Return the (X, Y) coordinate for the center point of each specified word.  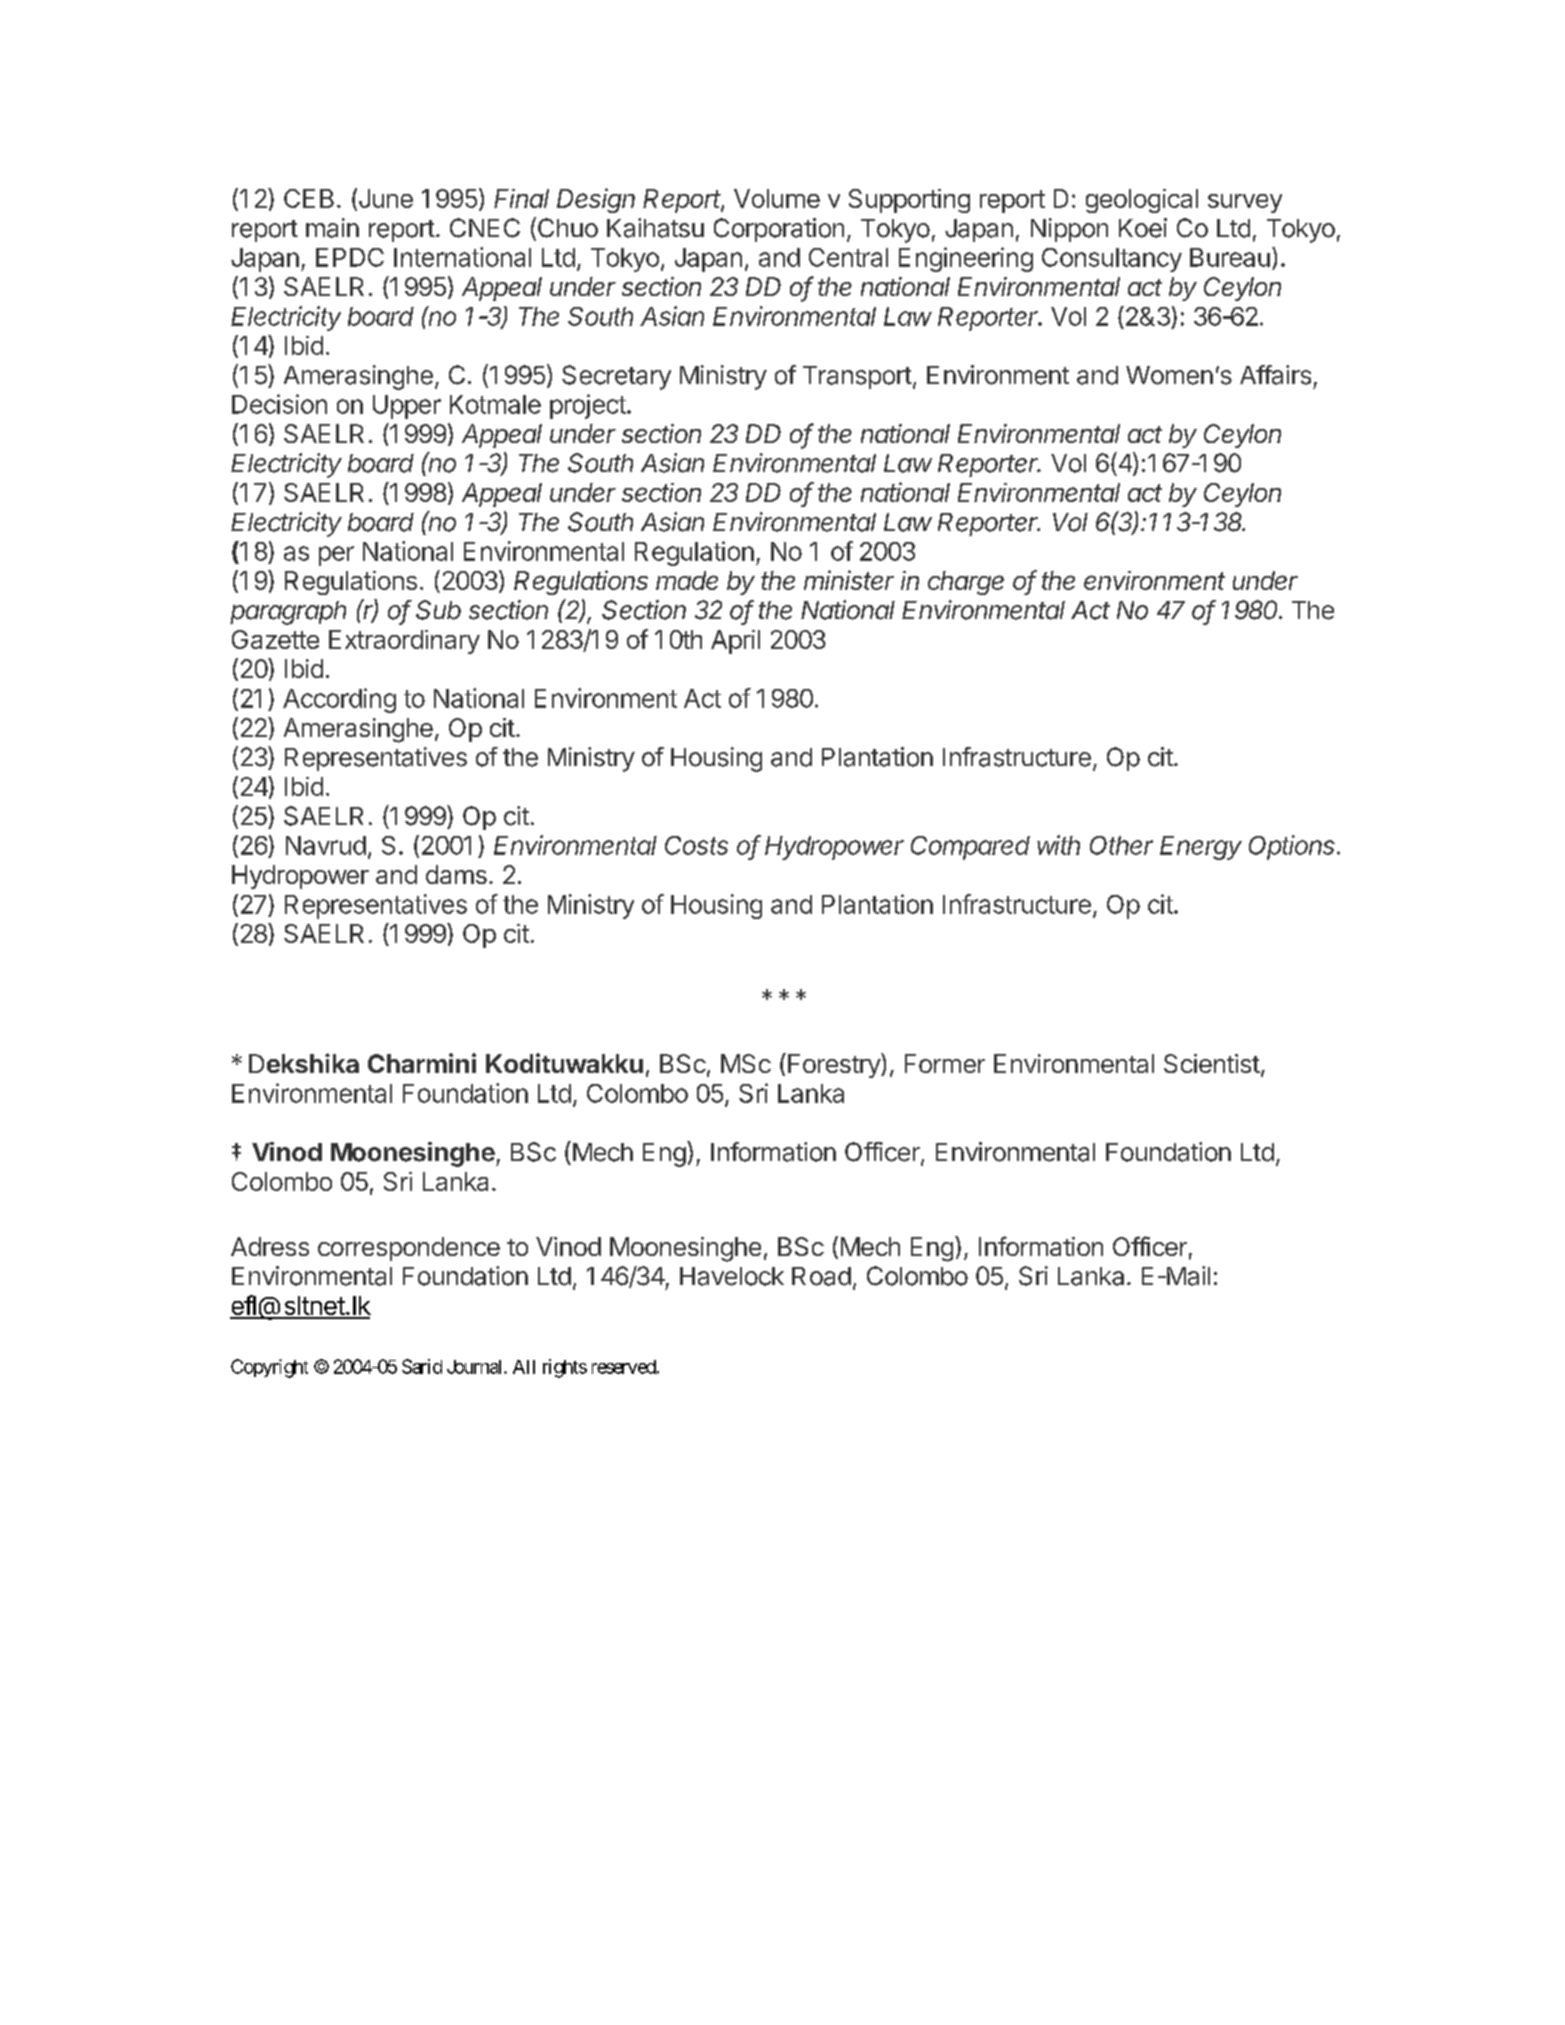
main (332, 228)
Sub (438, 610)
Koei (1143, 228)
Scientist (1212, 1063)
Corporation (779, 230)
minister (849, 580)
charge (966, 583)
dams (456, 874)
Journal (476, 1367)
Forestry (835, 1065)
